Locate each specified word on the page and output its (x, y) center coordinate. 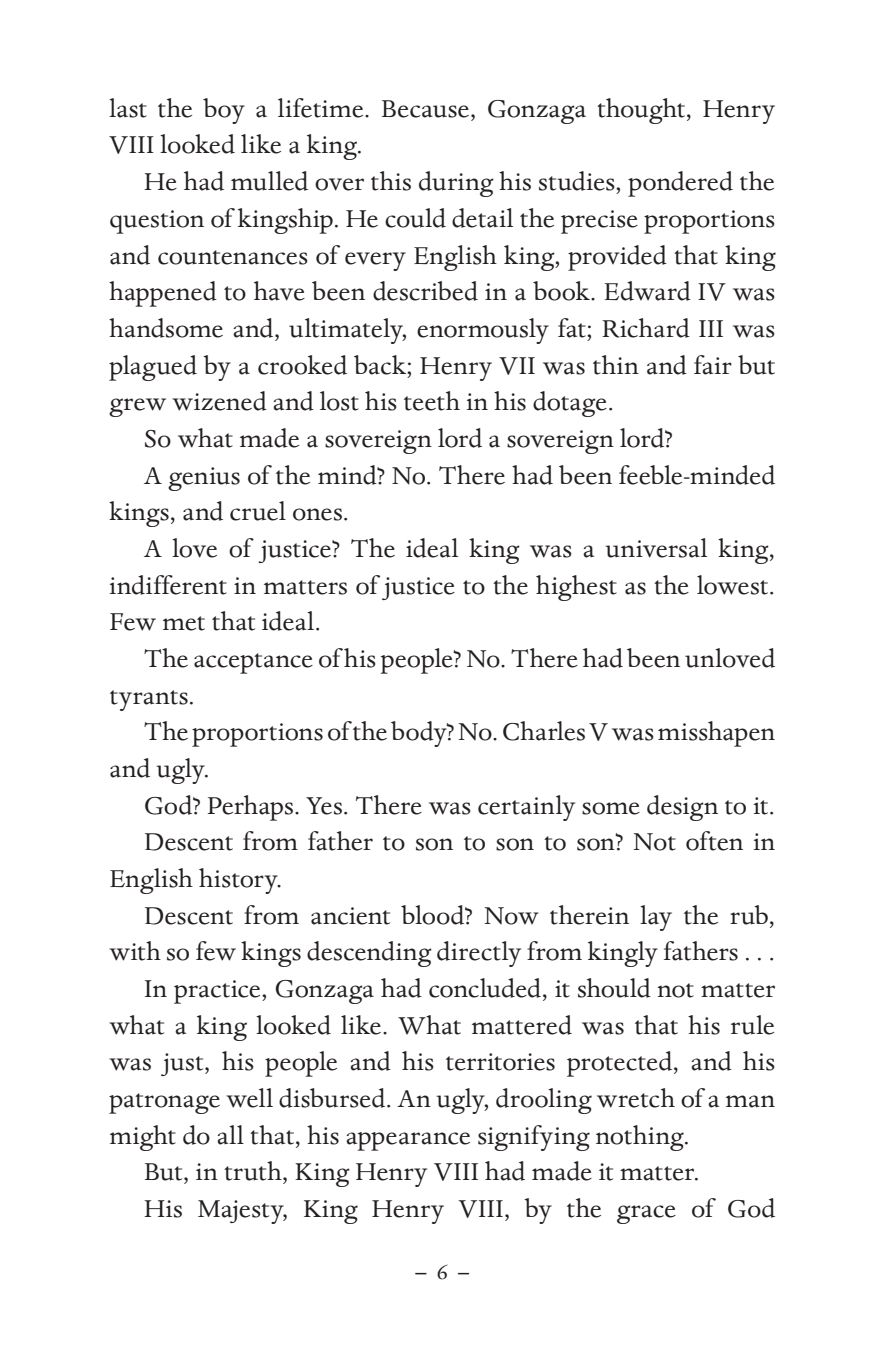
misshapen (716, 734)
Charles (544, 731)
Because (427, 109)
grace (646, 1214)
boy (224, 111)
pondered (680, 184)
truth (254, 1171)
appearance (408, 1141)
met (184, 623)
